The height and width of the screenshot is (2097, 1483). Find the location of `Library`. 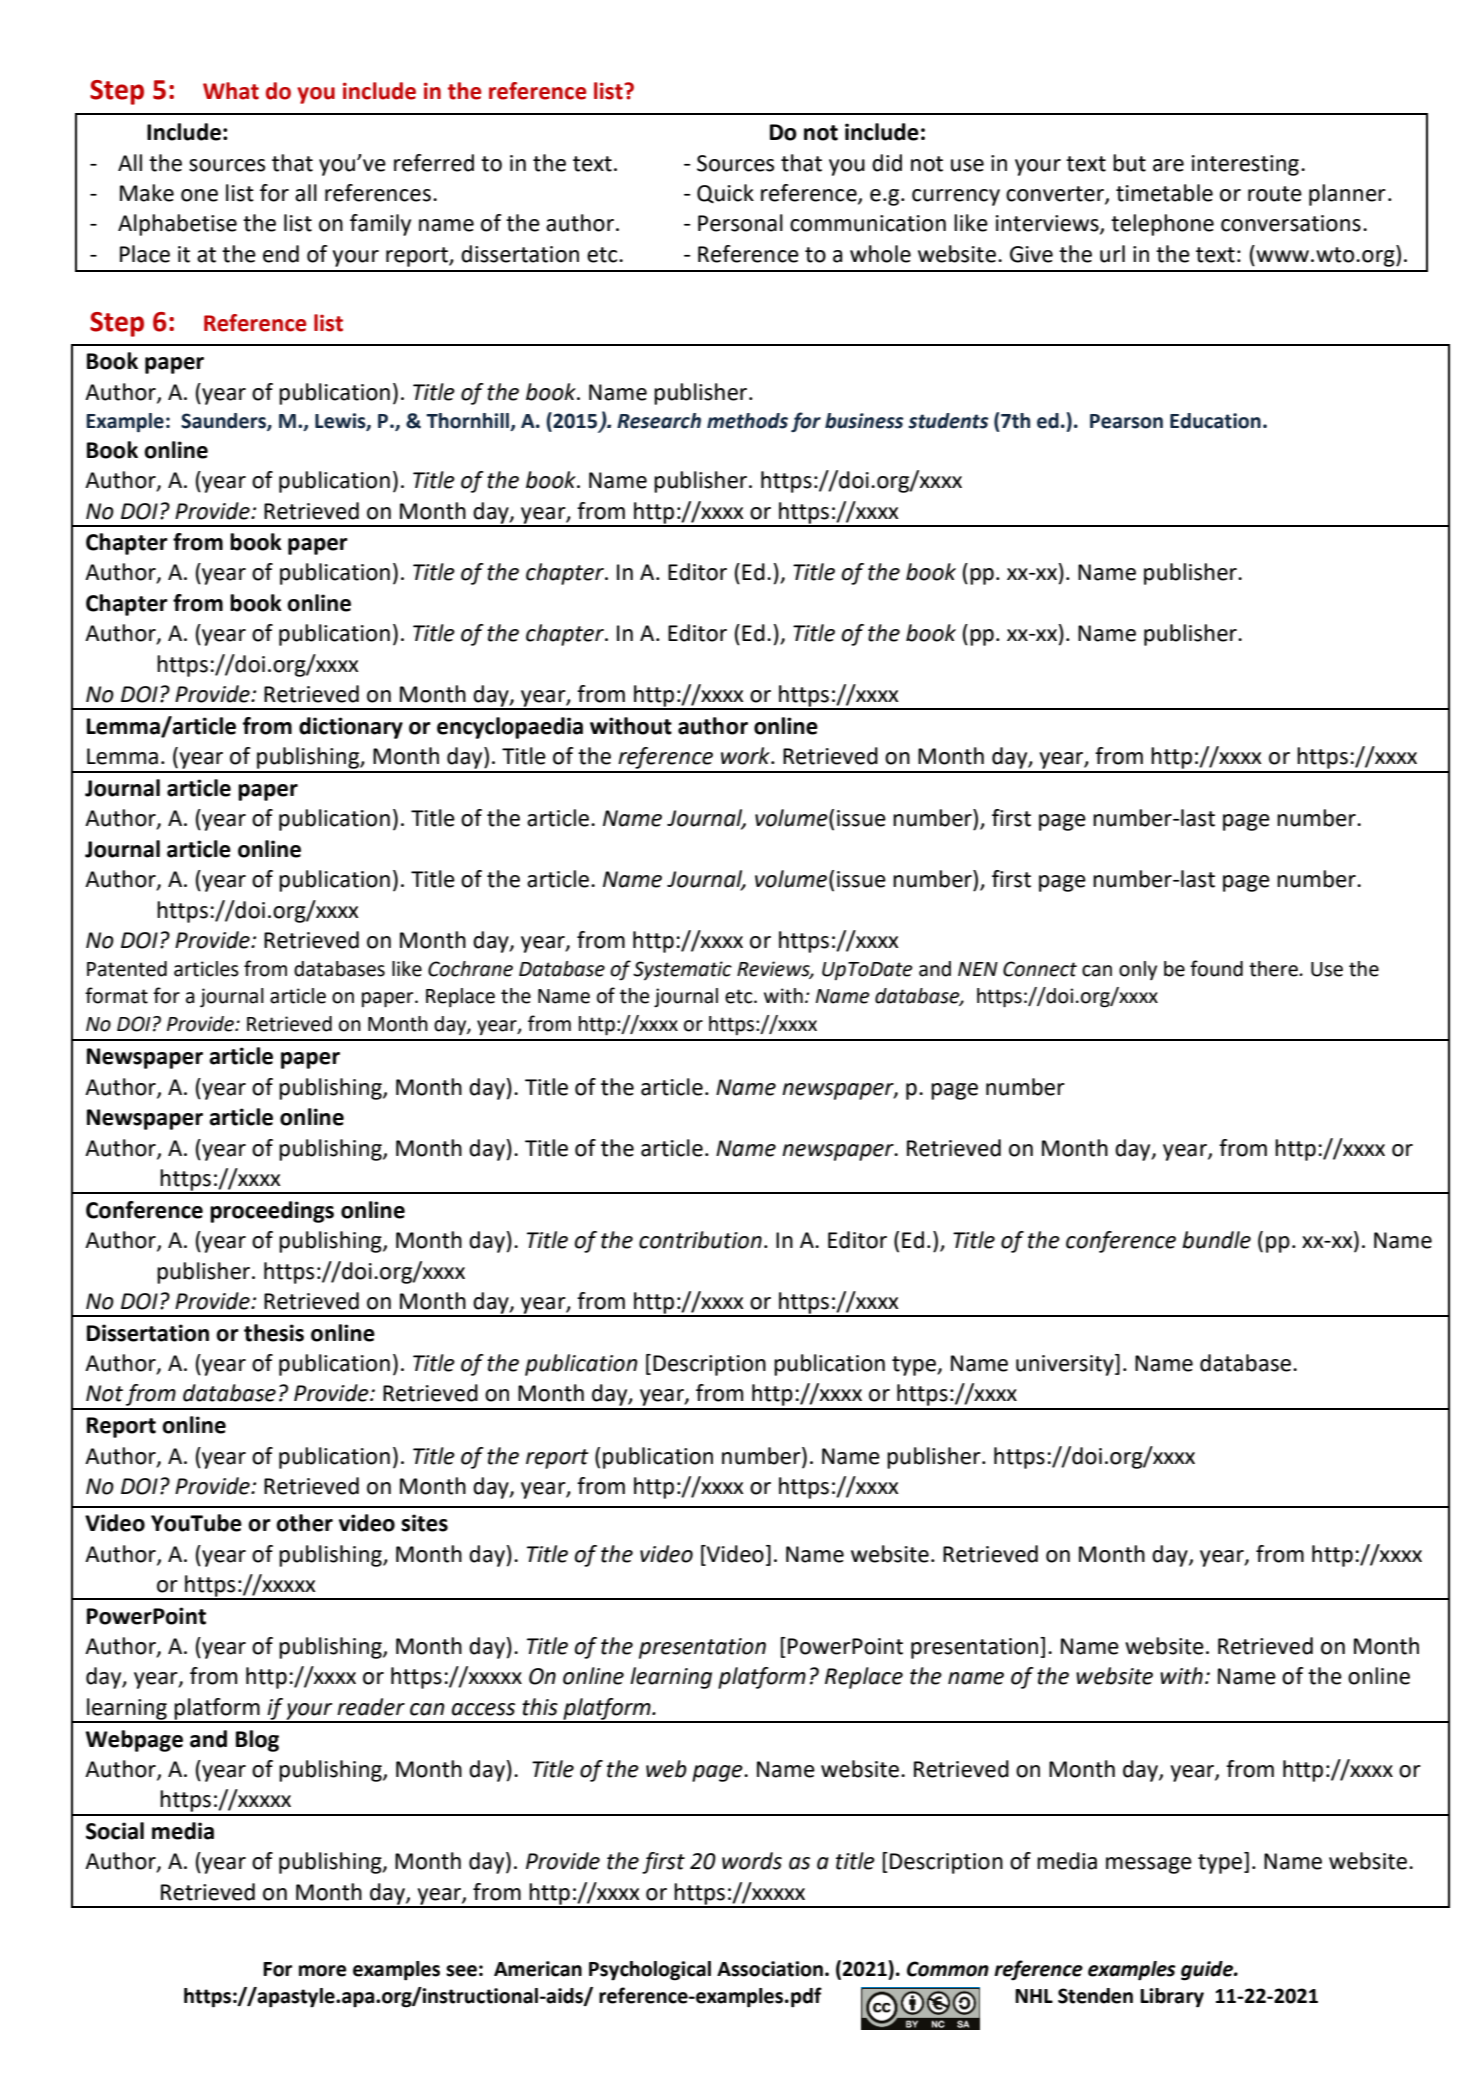

Library is located at coordinates (1172, 1998).
